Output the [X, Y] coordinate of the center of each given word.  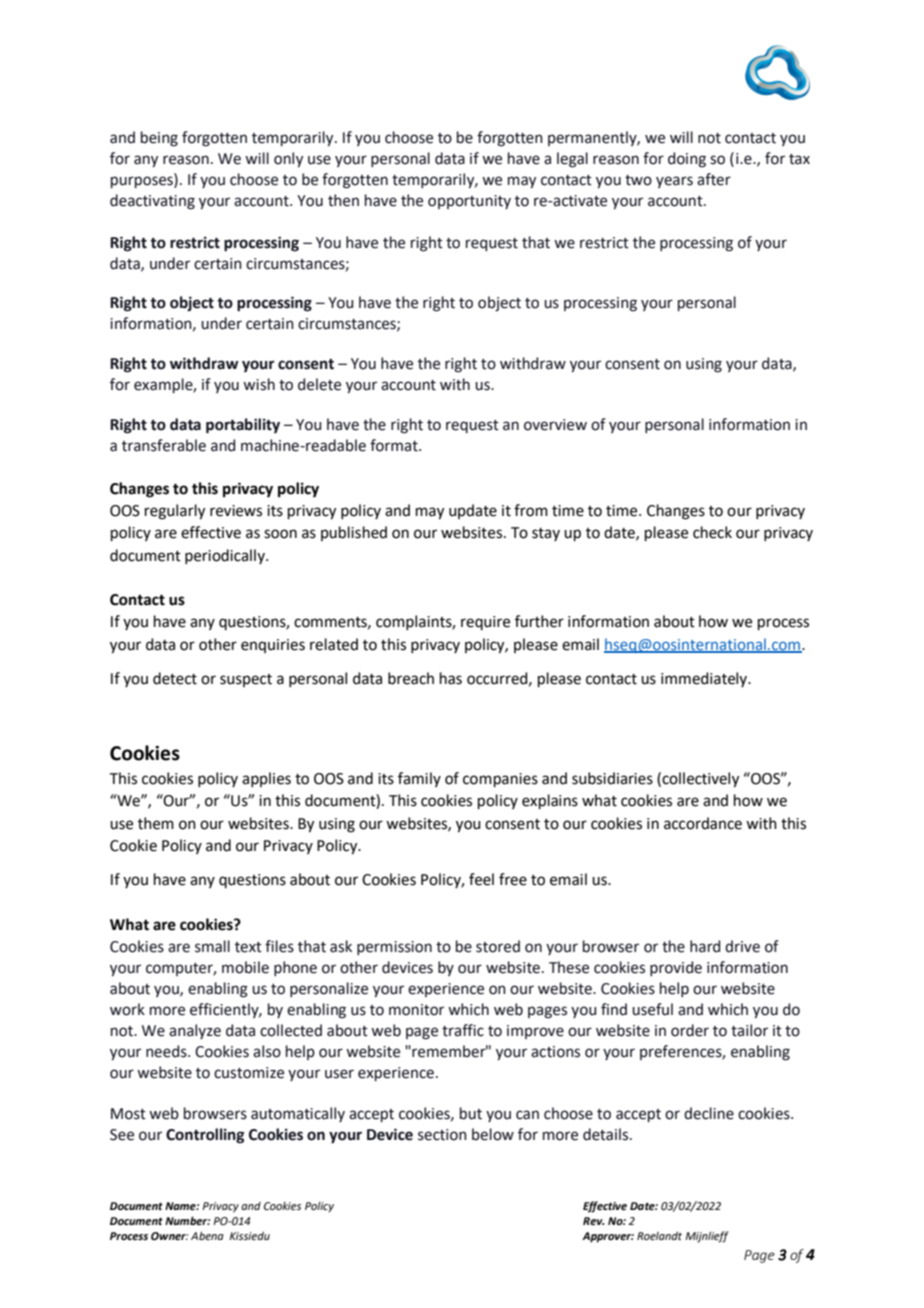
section [442, 1135]
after [714, 179]
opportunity [469, 202]
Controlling [205, 1136]
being [159, 139]
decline [709, 1113]
